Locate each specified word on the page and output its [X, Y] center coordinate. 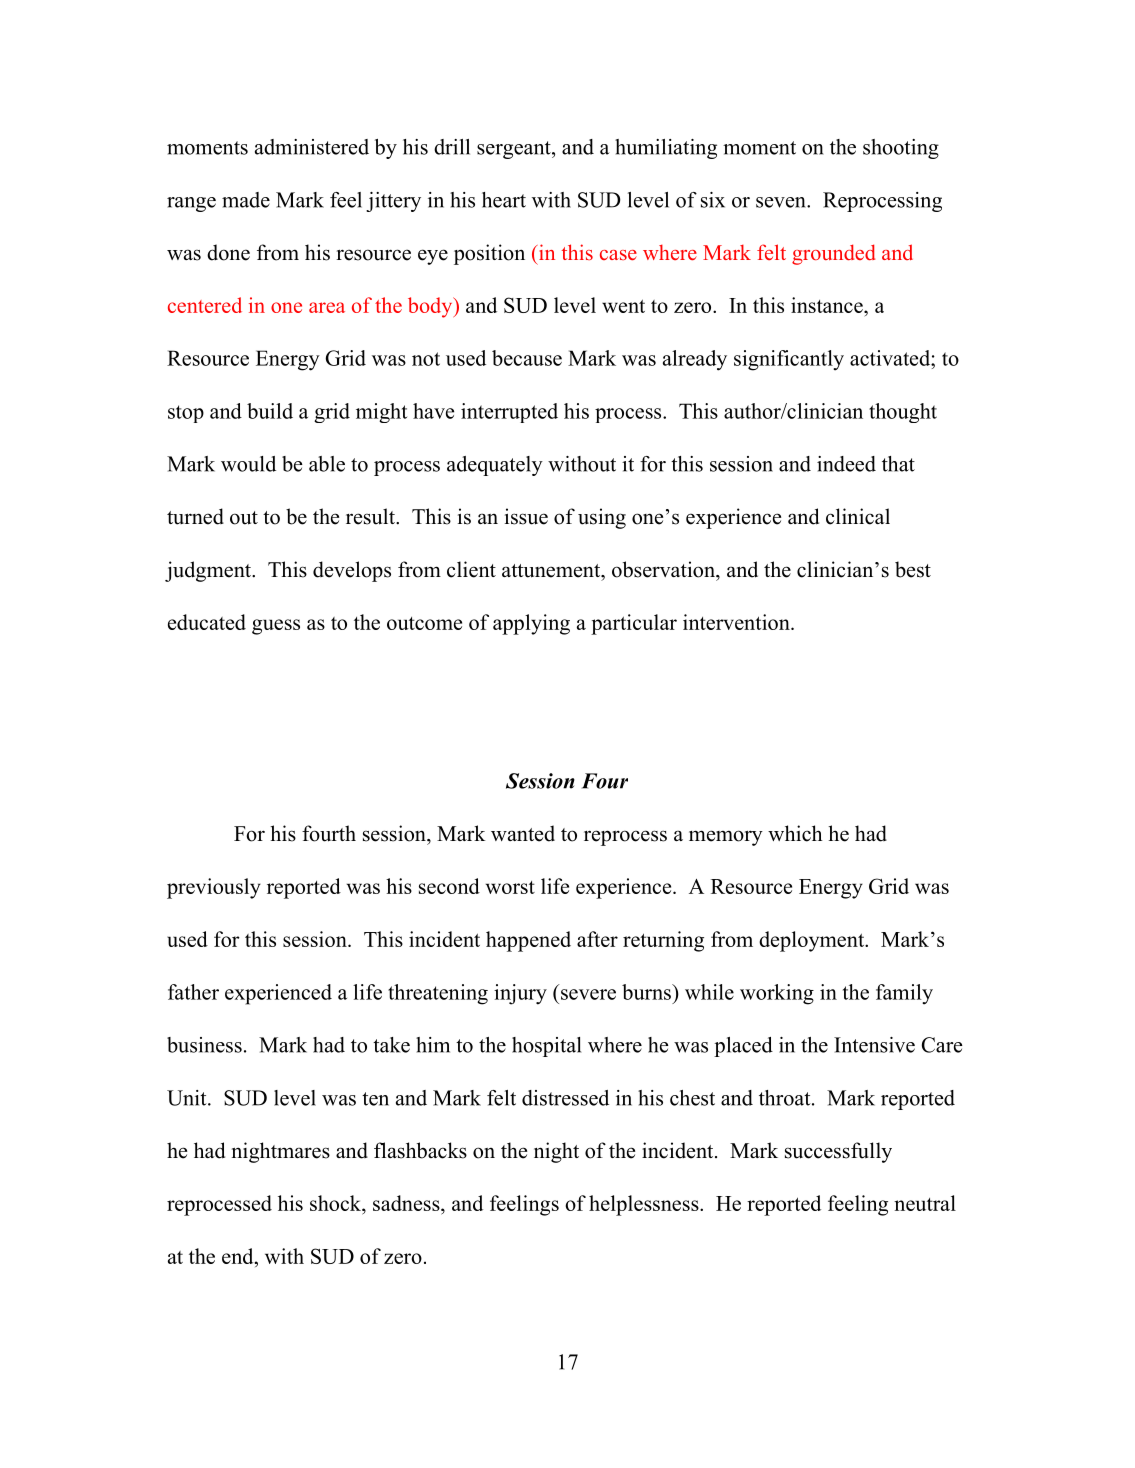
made [246, 200]
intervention [737, 622]
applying [531, 624]
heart [504, 200]
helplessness [644, 1205]
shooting [901, 149]
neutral [925, 1203]
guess [276, 627]
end [239, 1256]
